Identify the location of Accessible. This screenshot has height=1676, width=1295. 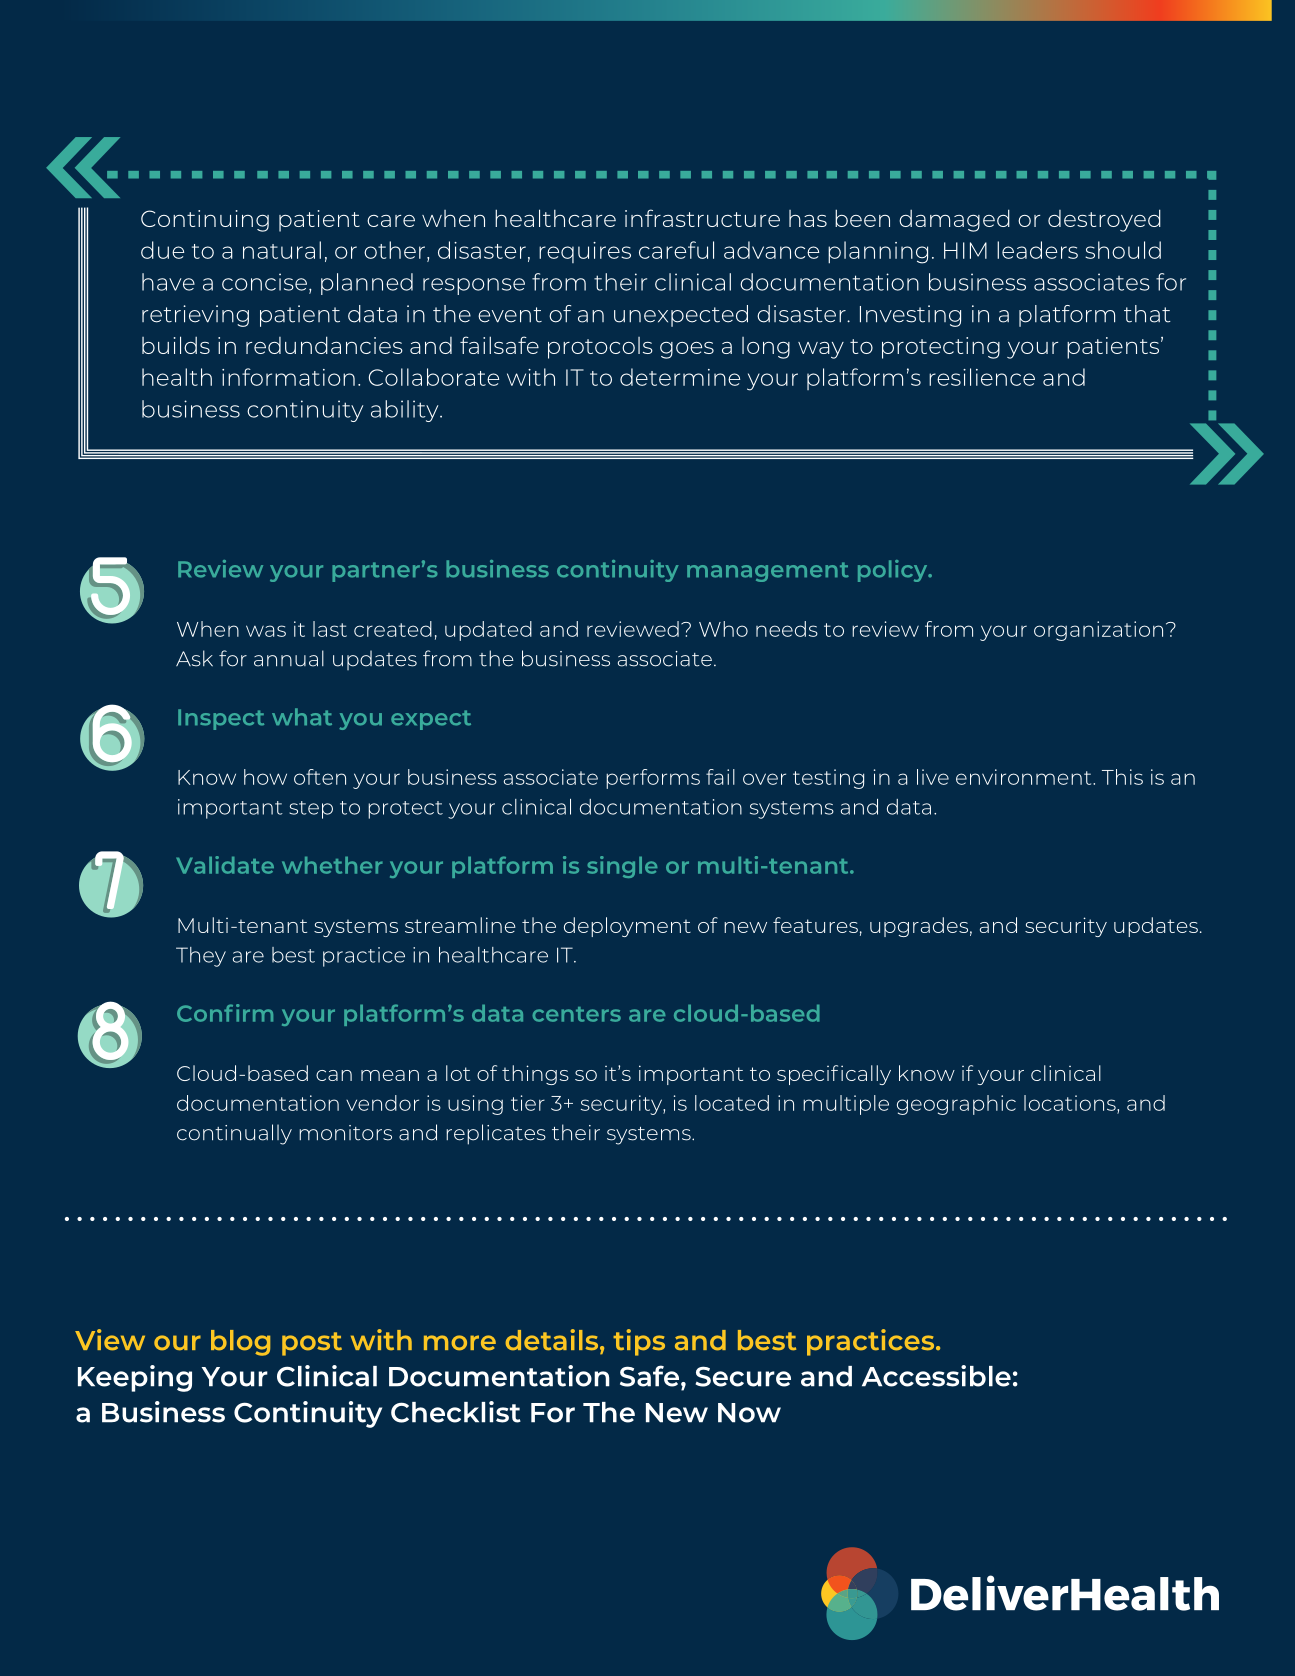
(936, 1376).
